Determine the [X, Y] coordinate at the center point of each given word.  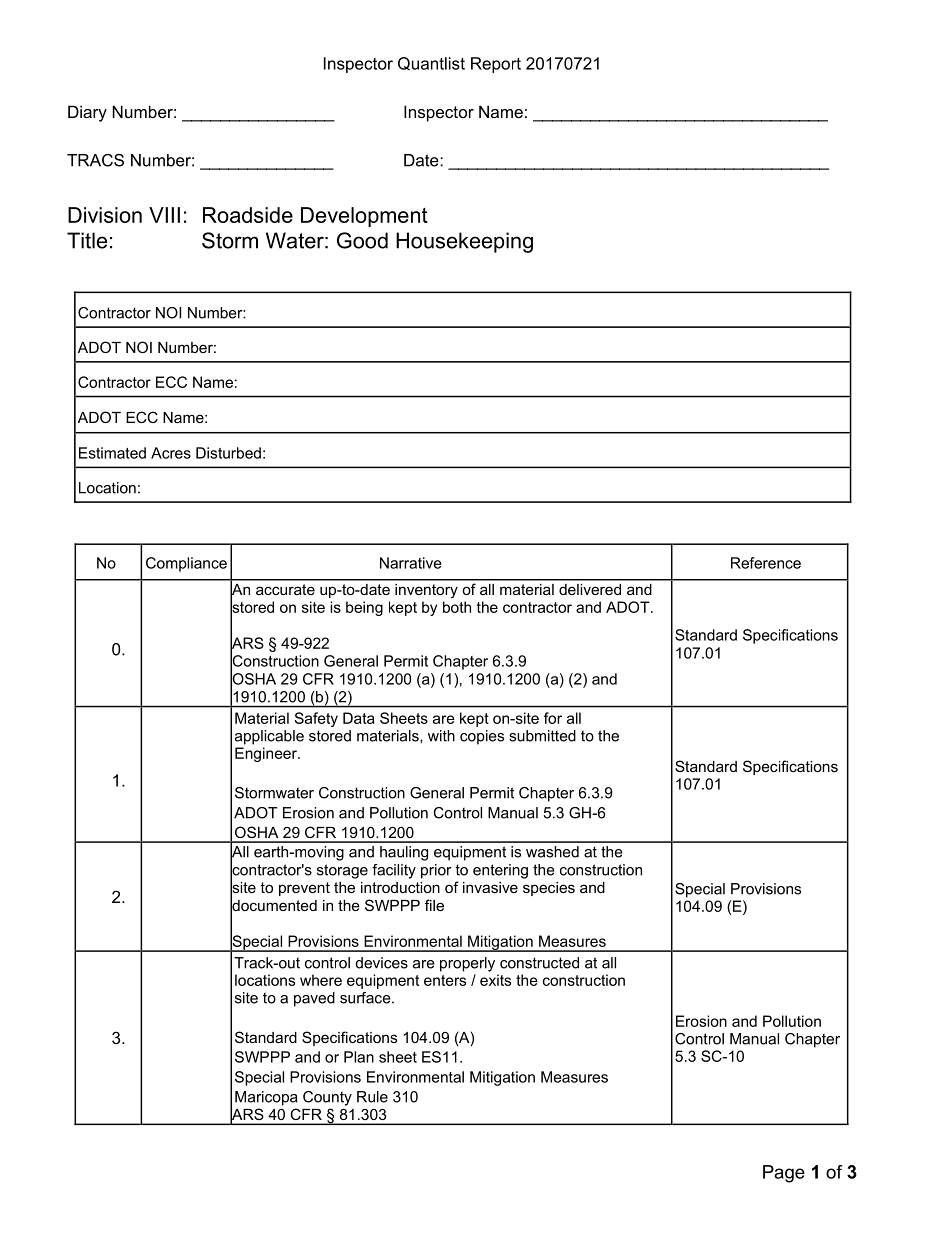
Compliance [186, 564]
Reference [766, 563]
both [457, 607]
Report [496, 65]
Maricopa [266, 1098]
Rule [372, 1097]
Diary [87, 113]
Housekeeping [464, 242]
